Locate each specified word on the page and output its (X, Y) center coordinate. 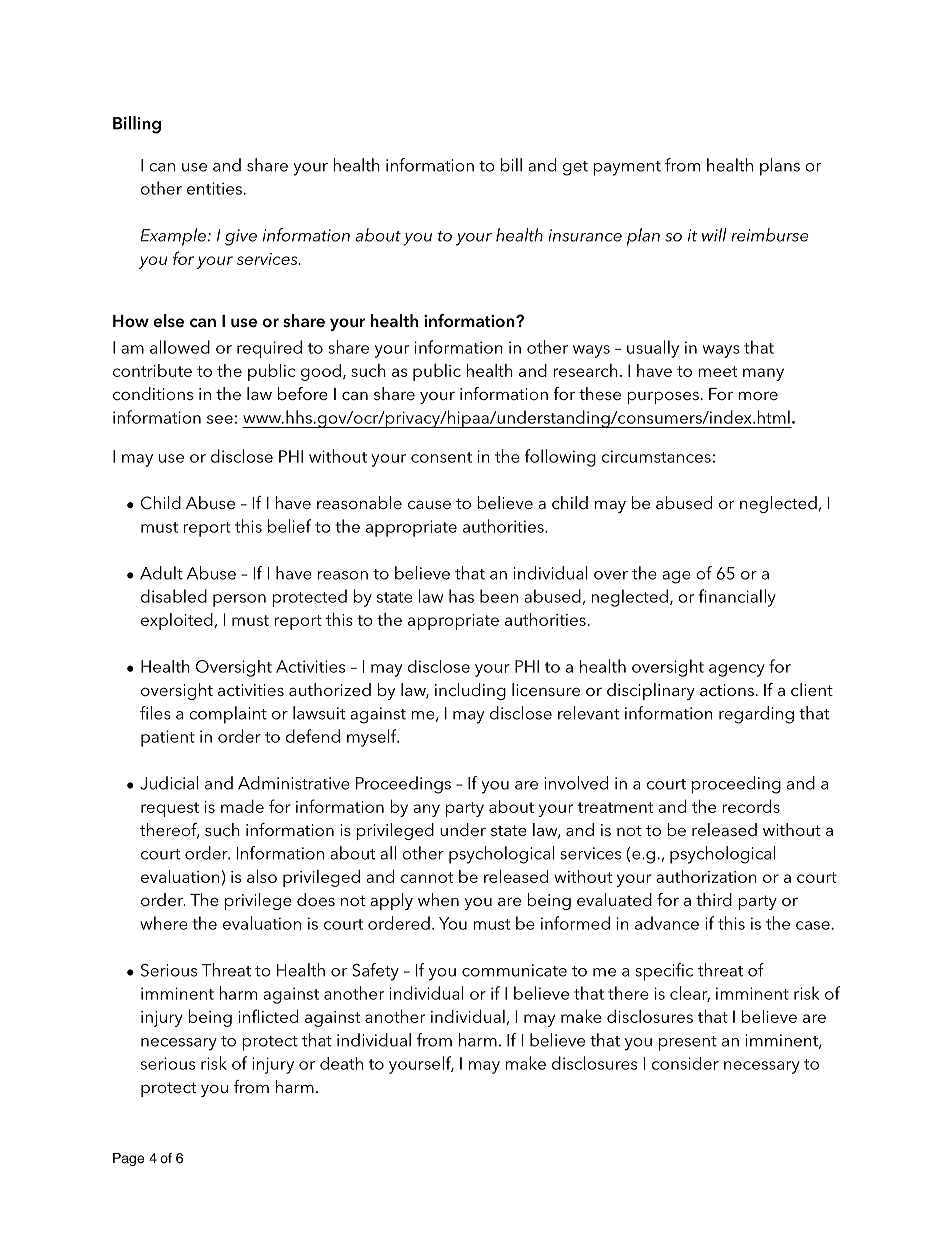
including (470, 691)
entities (214, 188)
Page (128, 1159)
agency (737, 670)
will (714, 235)
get (575, 168)
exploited (177, 621)
